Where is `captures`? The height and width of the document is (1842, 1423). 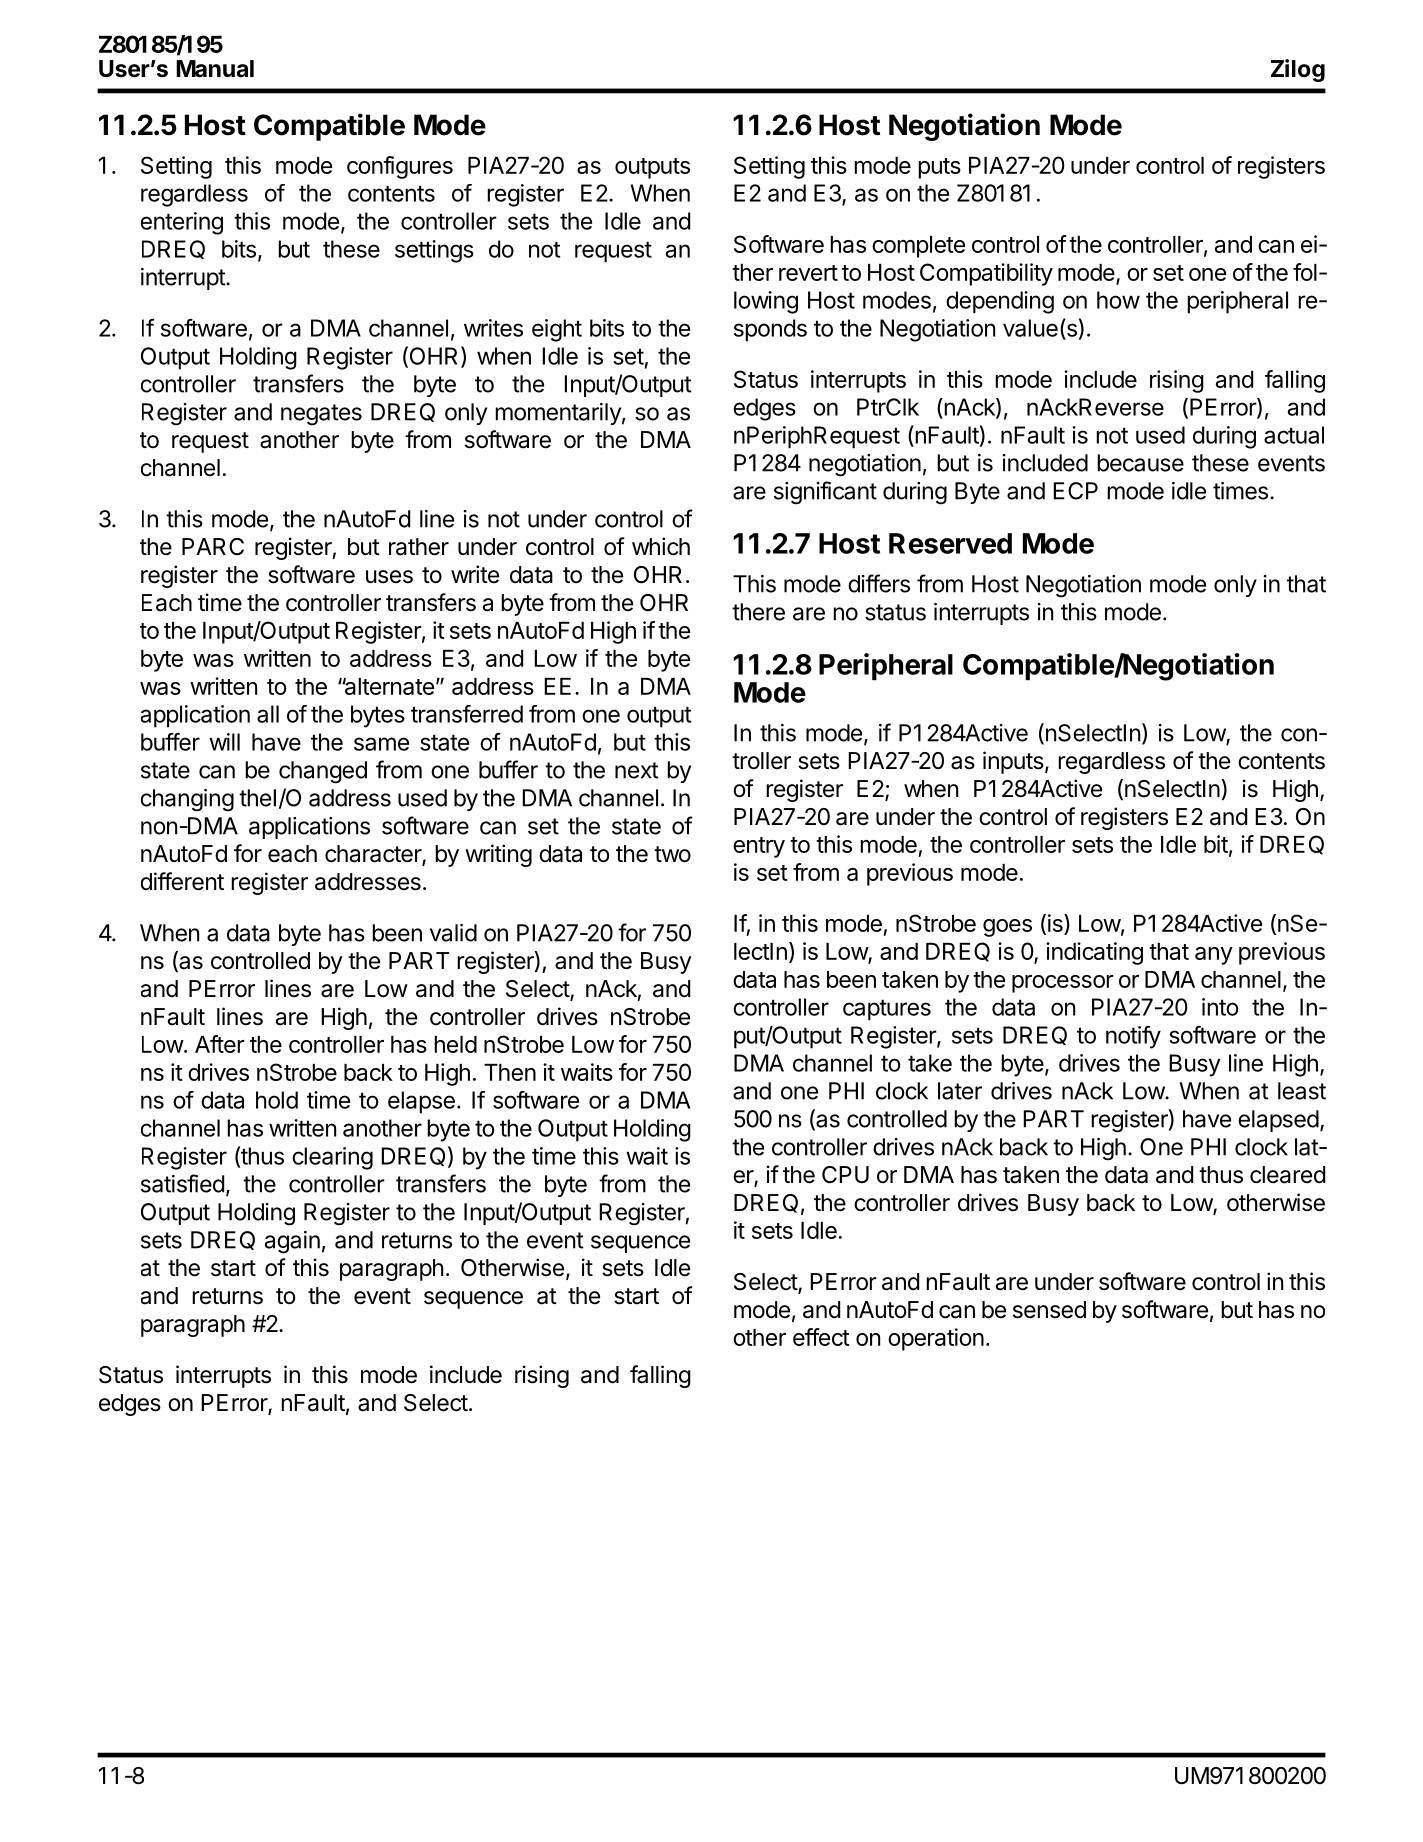
captures is located at coordinates (887, 1010).
